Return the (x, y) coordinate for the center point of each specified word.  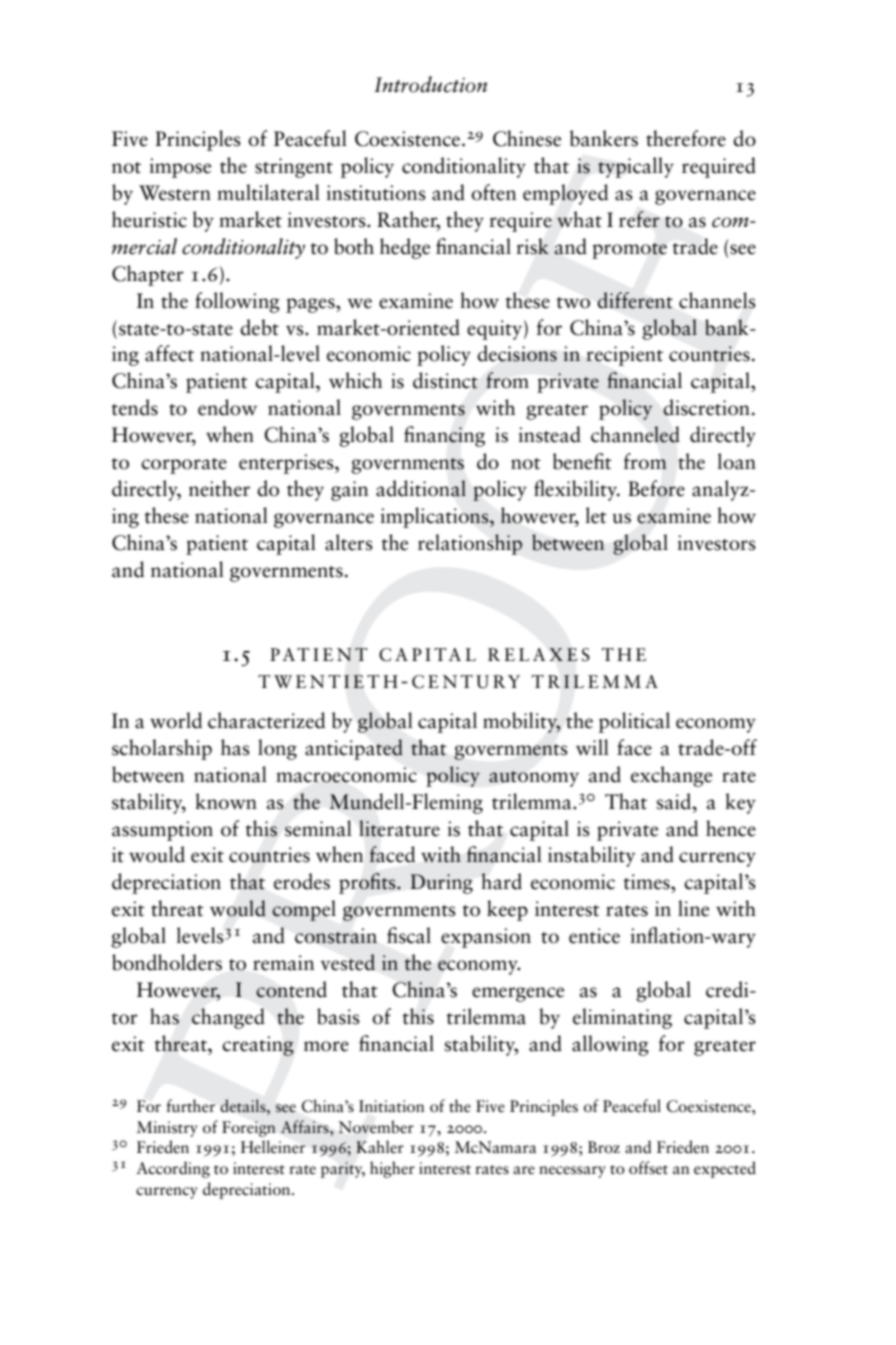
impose (180, 168)
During (441, 884)
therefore (686, 138)
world (176, 720)
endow (227, 407)
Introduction (430, 84)
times (648, 882)
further (190, 1106)
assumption (162, 831)
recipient (624, 356)
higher (392, 1169)
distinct (445, 380)
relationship (470, 544)
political (634, 722)
